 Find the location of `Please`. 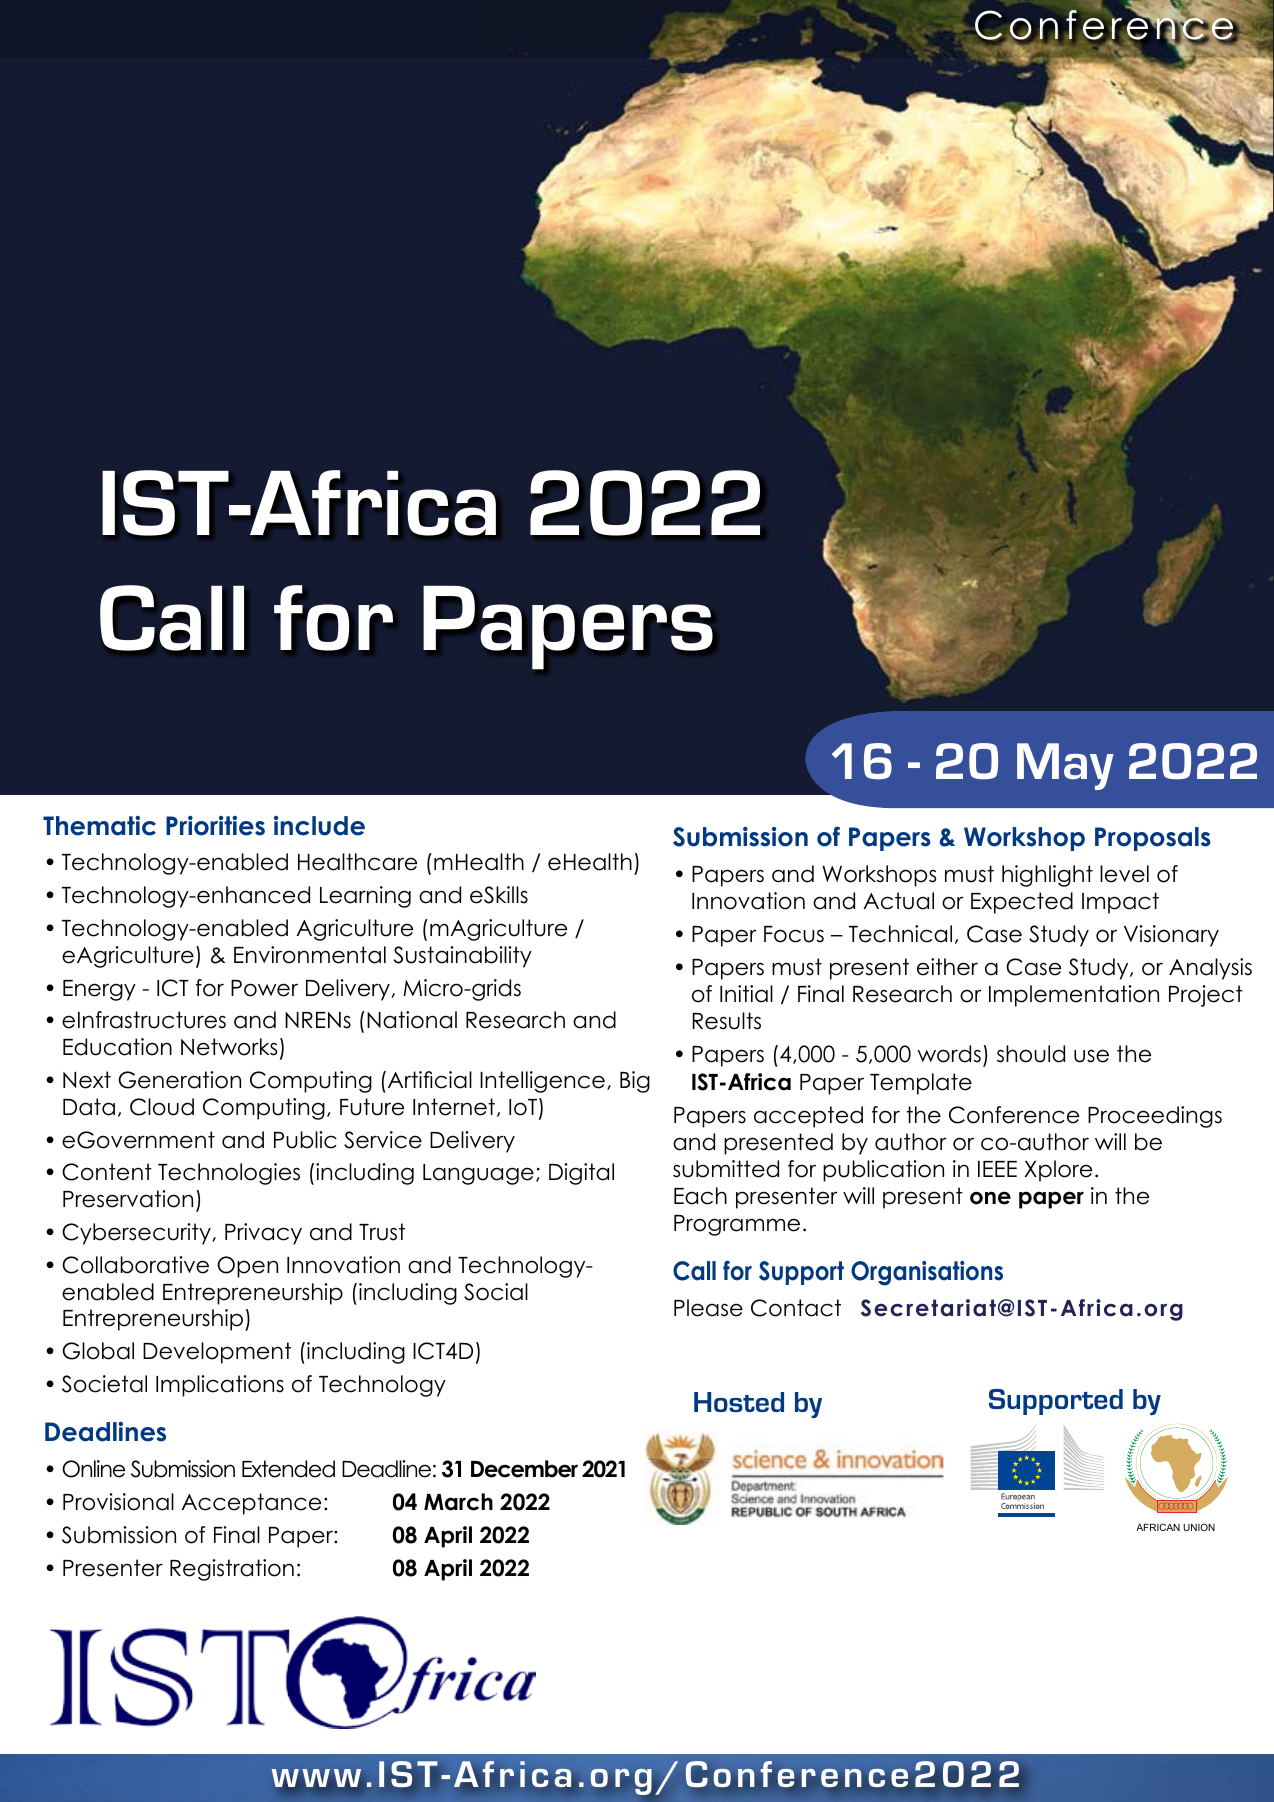

Please is located at coordinates (708, 1308).
